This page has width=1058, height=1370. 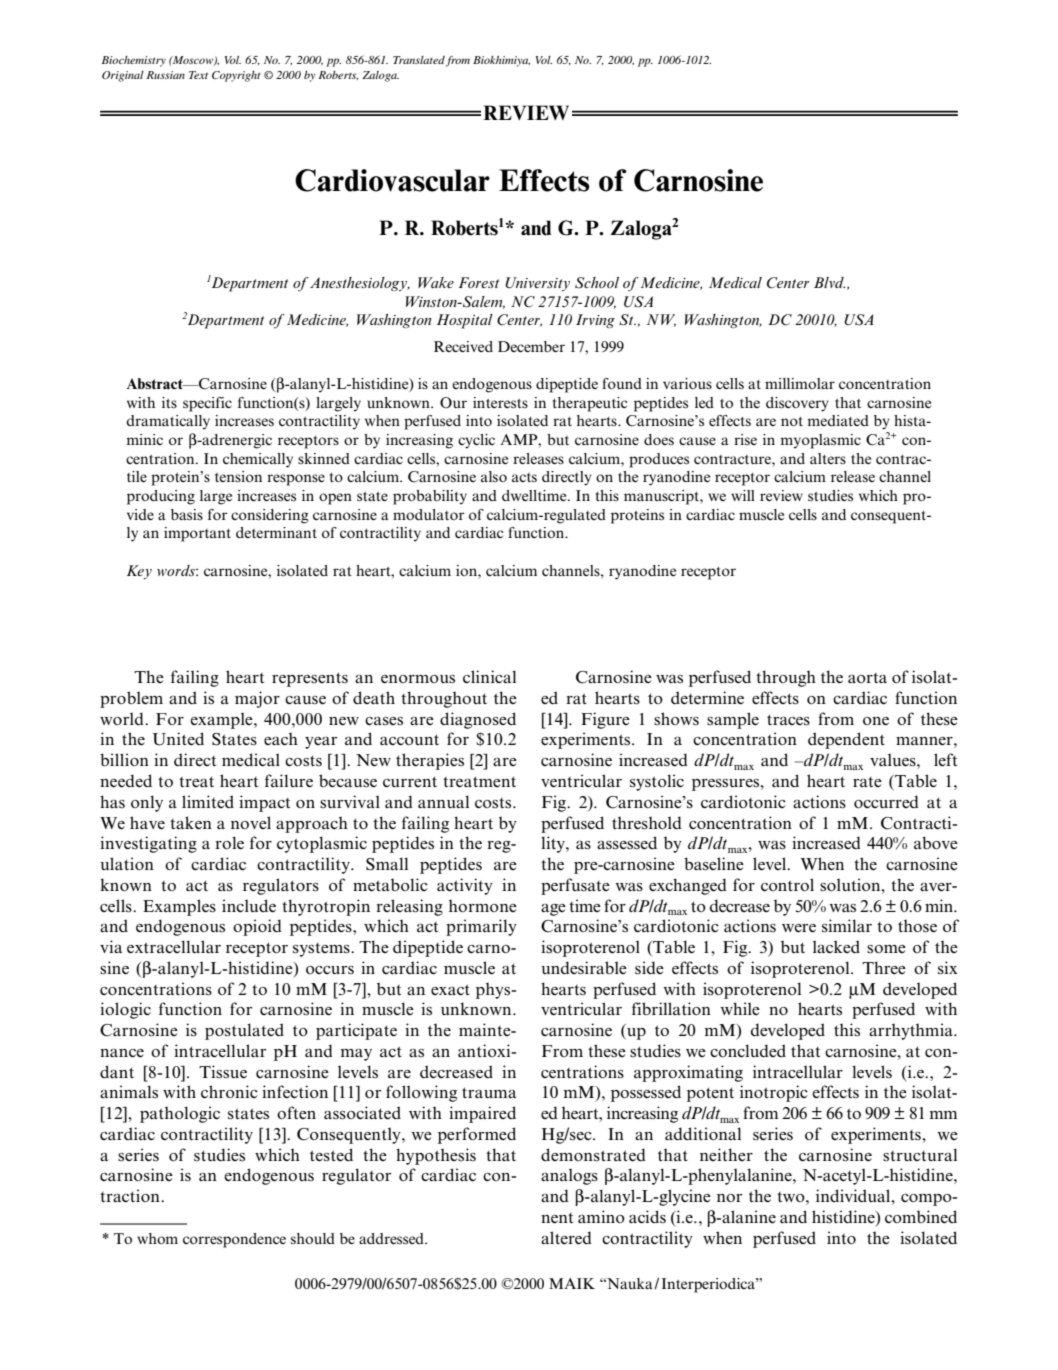 I want to click on correspondence, so click(x=234, y=1240).
